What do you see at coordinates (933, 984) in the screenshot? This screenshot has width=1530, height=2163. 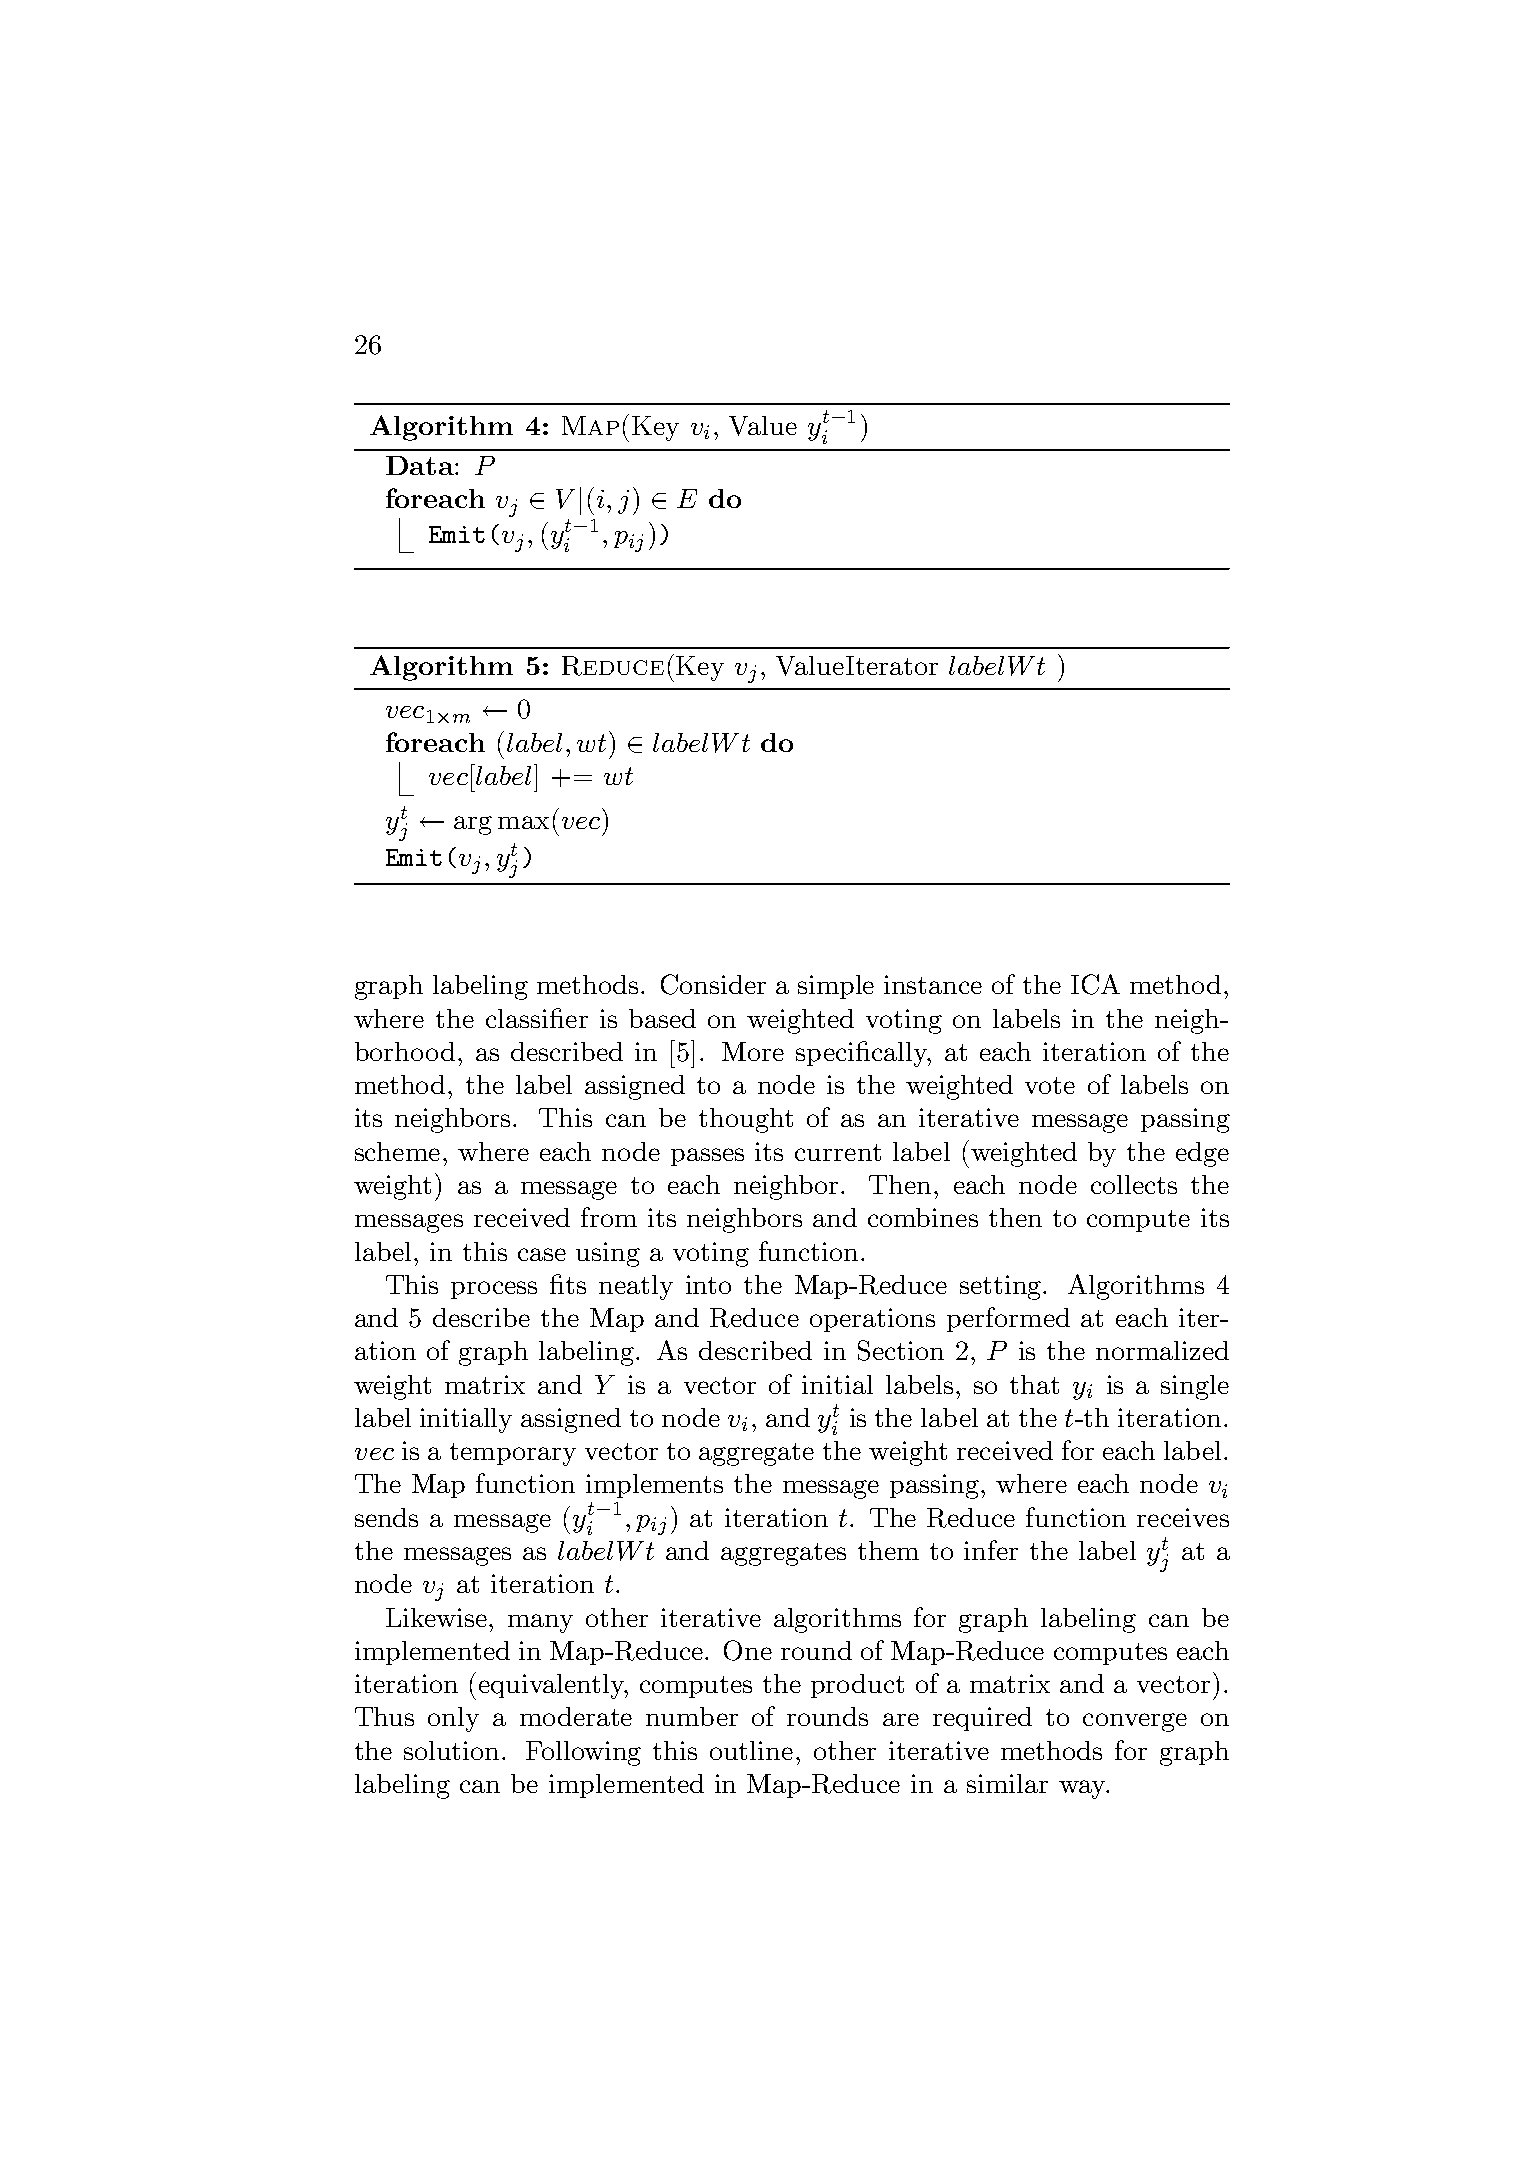 I see `instance` at bounding box center [933, 984].
